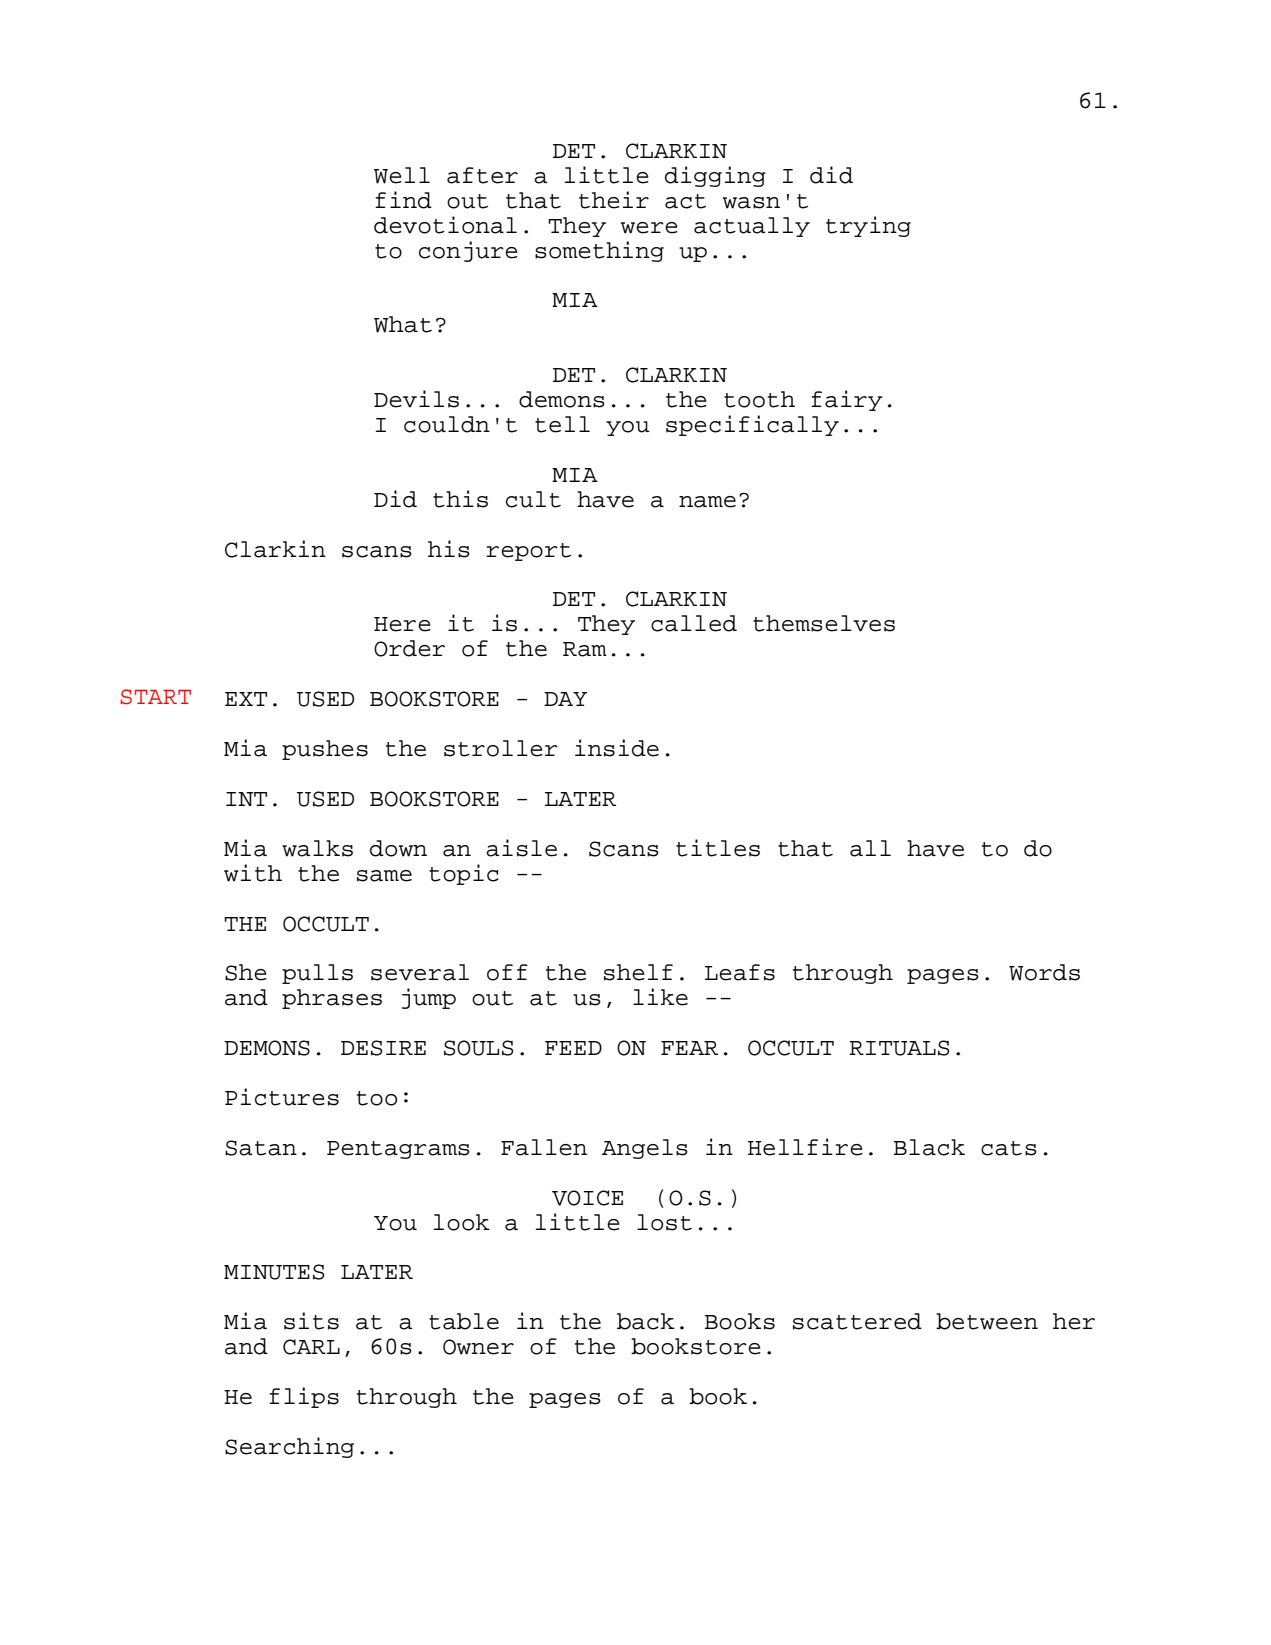  I want to click on themselves, so click(824, 623).
